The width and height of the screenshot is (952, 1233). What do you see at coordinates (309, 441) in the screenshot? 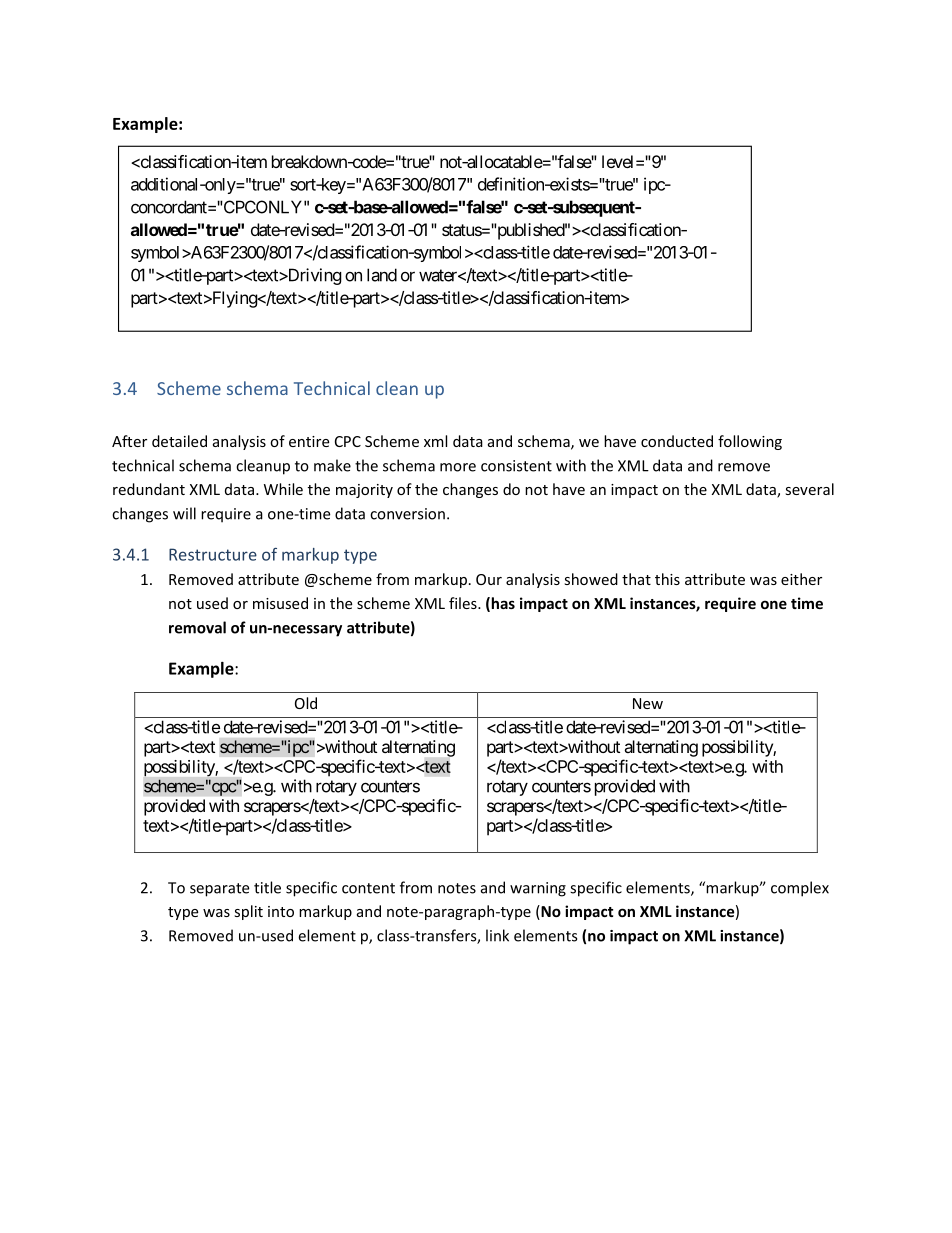
I see `entire` at bounding box center [309, 441].
